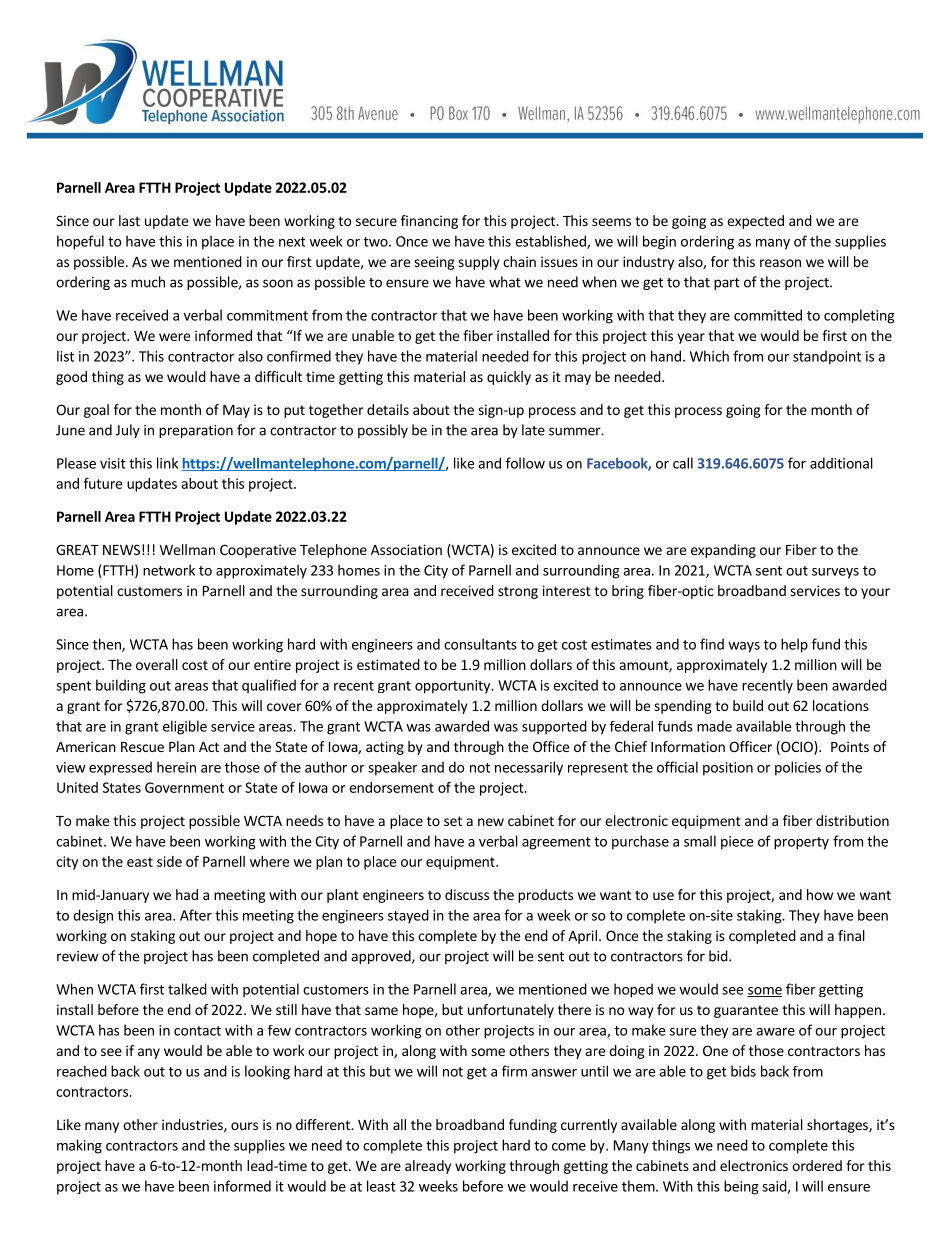 The image size is (952, 1233). I want to click on making, so click(79, 1146).
